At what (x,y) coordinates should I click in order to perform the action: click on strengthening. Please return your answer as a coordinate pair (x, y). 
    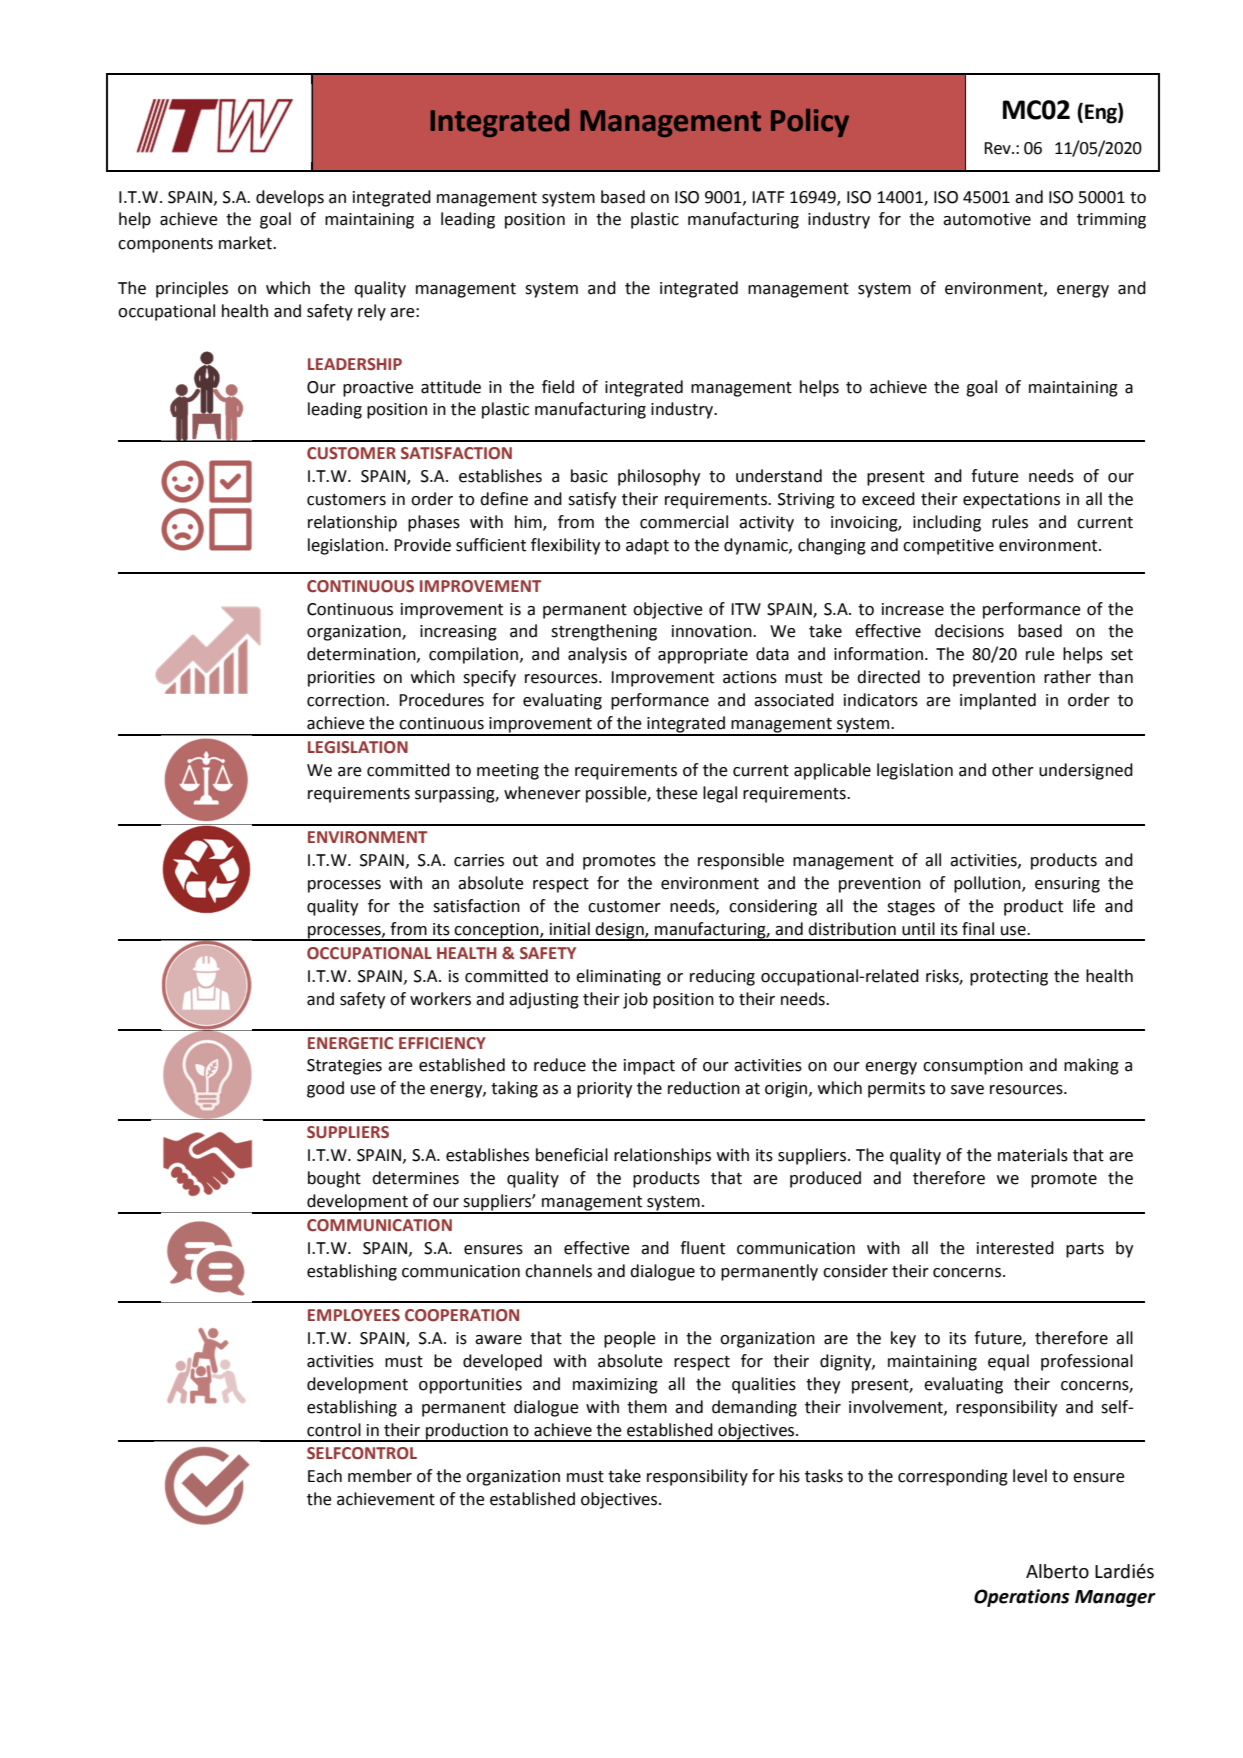
    Looking at the image, I should click on (604, 632).
